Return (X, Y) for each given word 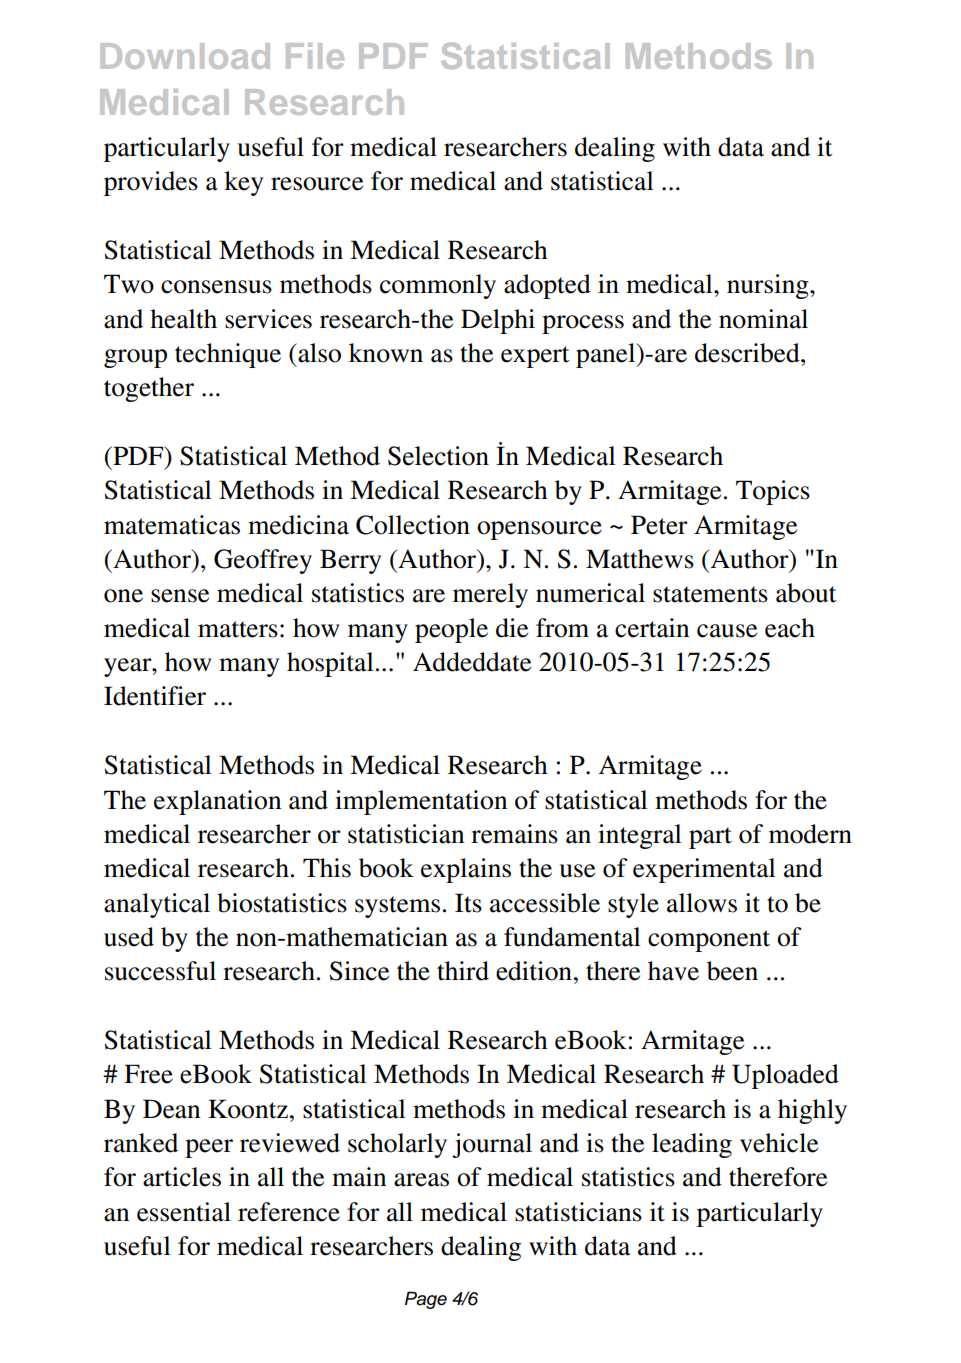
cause (727, 631)
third (463, 971)
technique (228, 355)
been (732, 971)
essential (184, 1212)
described (748, 353)
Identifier (155, 696)
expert (535, 357)
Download (185, 56)
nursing (769, 286)
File (315, 56)
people (451, 630)
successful (160, 971)
